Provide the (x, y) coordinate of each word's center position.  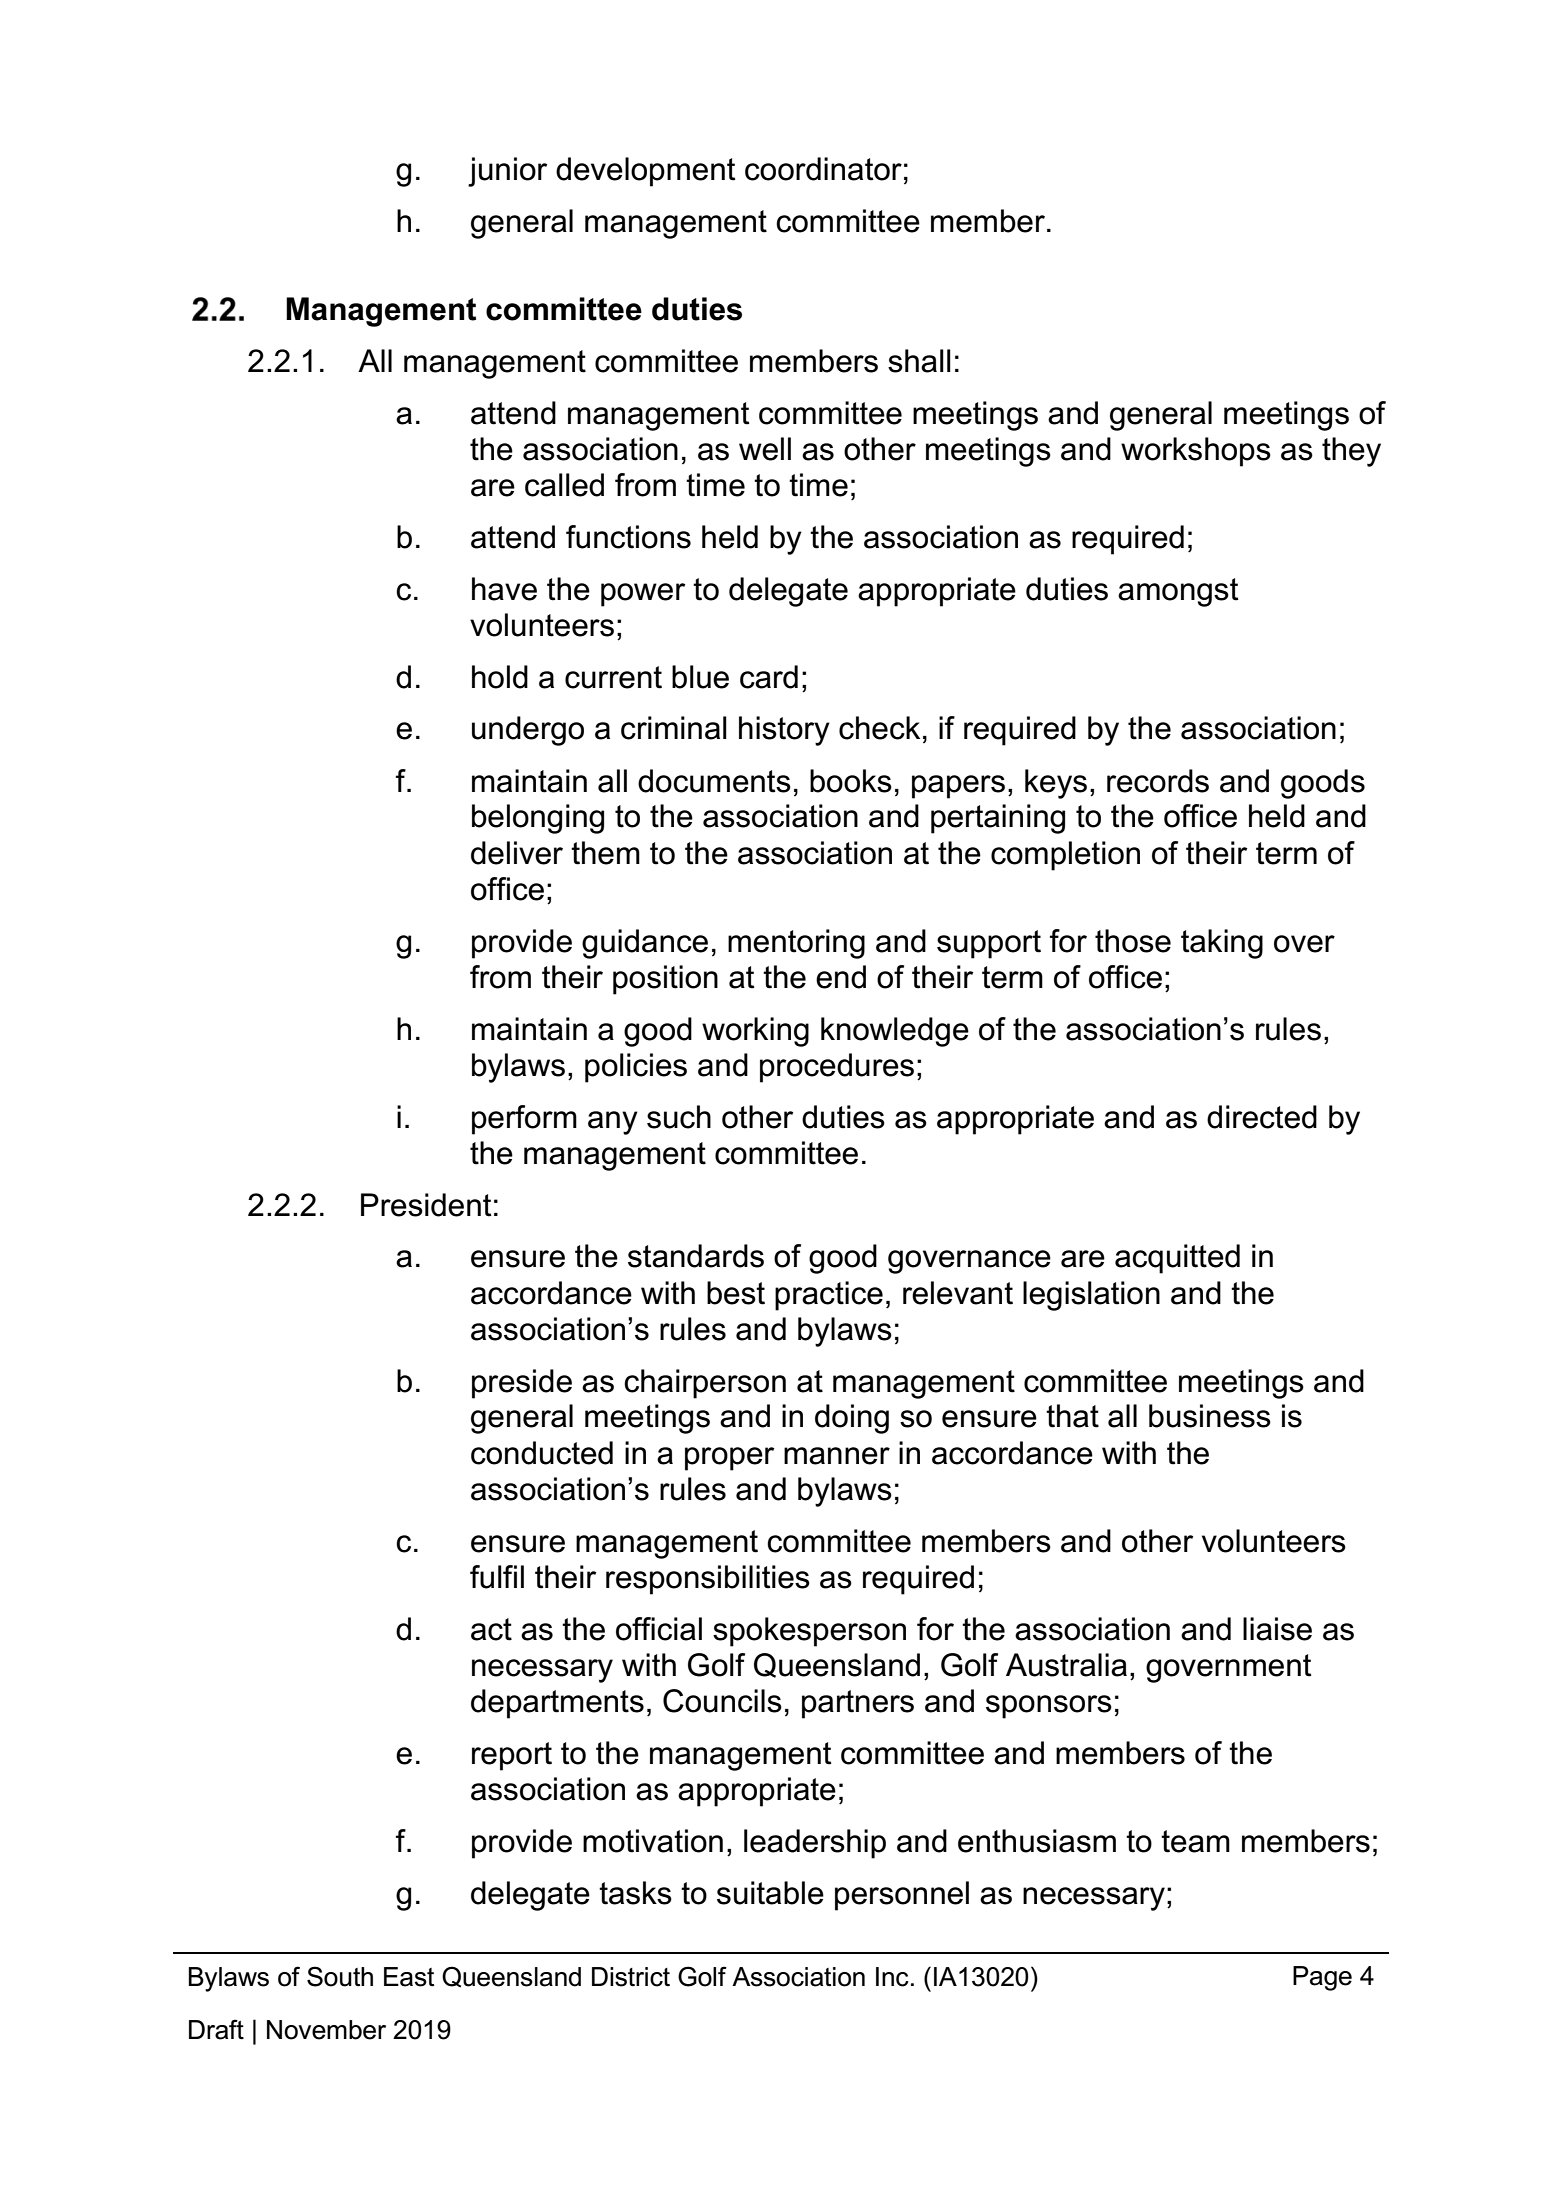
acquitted (1177, 1259)
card (769, 677)
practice (829, 1296)
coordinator (823, 169)
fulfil (497, 1577)
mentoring (796, 944)
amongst (1178, 592)
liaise (1277, 1629)
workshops (1196, 452)
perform (524, 1120)
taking (1222, 944)
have (504, 589)
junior (507, 172)
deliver (517, 853)
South (340, 1976)
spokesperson (809, 1632)
